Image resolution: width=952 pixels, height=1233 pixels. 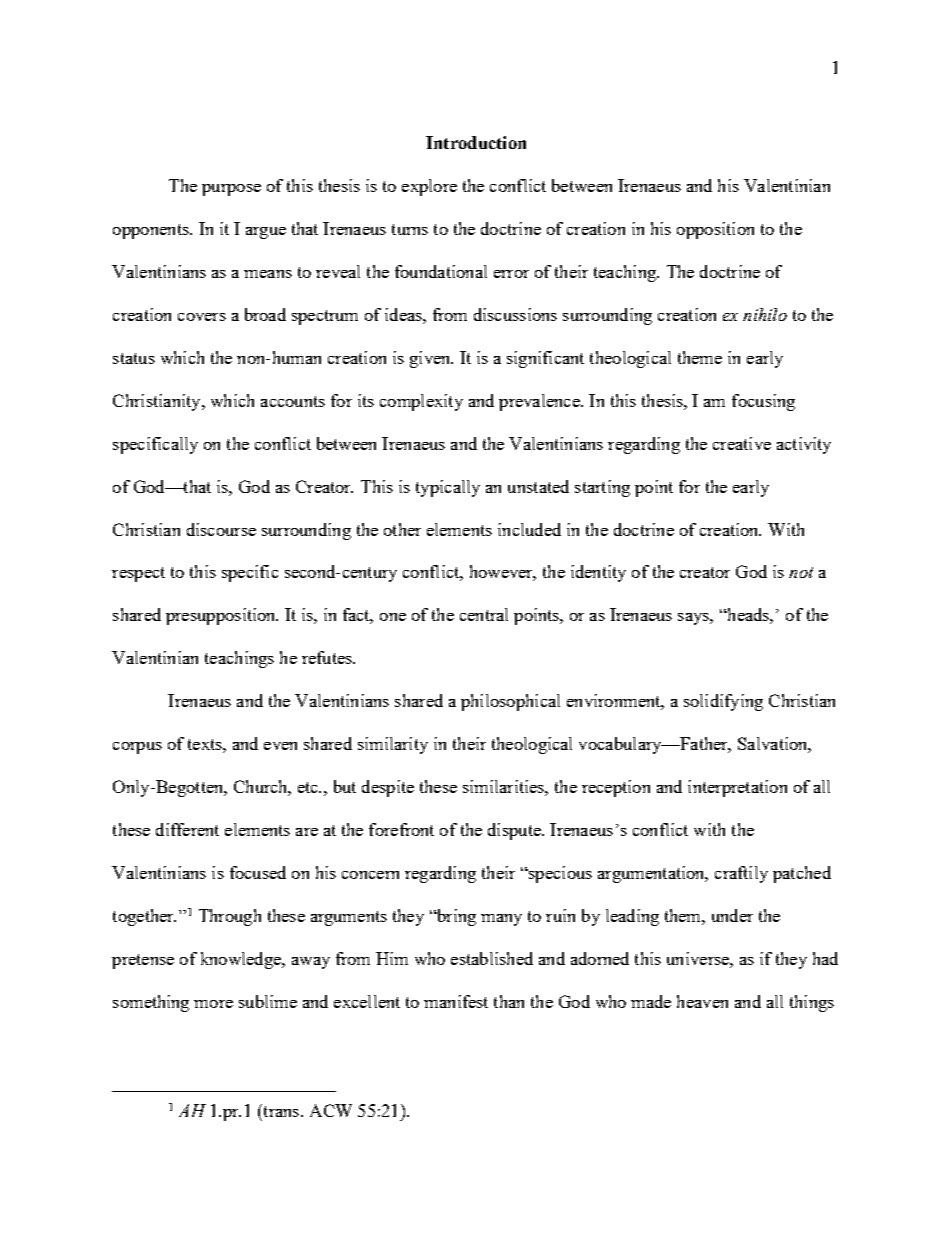 What do you see at coordinates (231, 190) in the screenshot?
I see `purpose` at bounding box center [231, 190].
